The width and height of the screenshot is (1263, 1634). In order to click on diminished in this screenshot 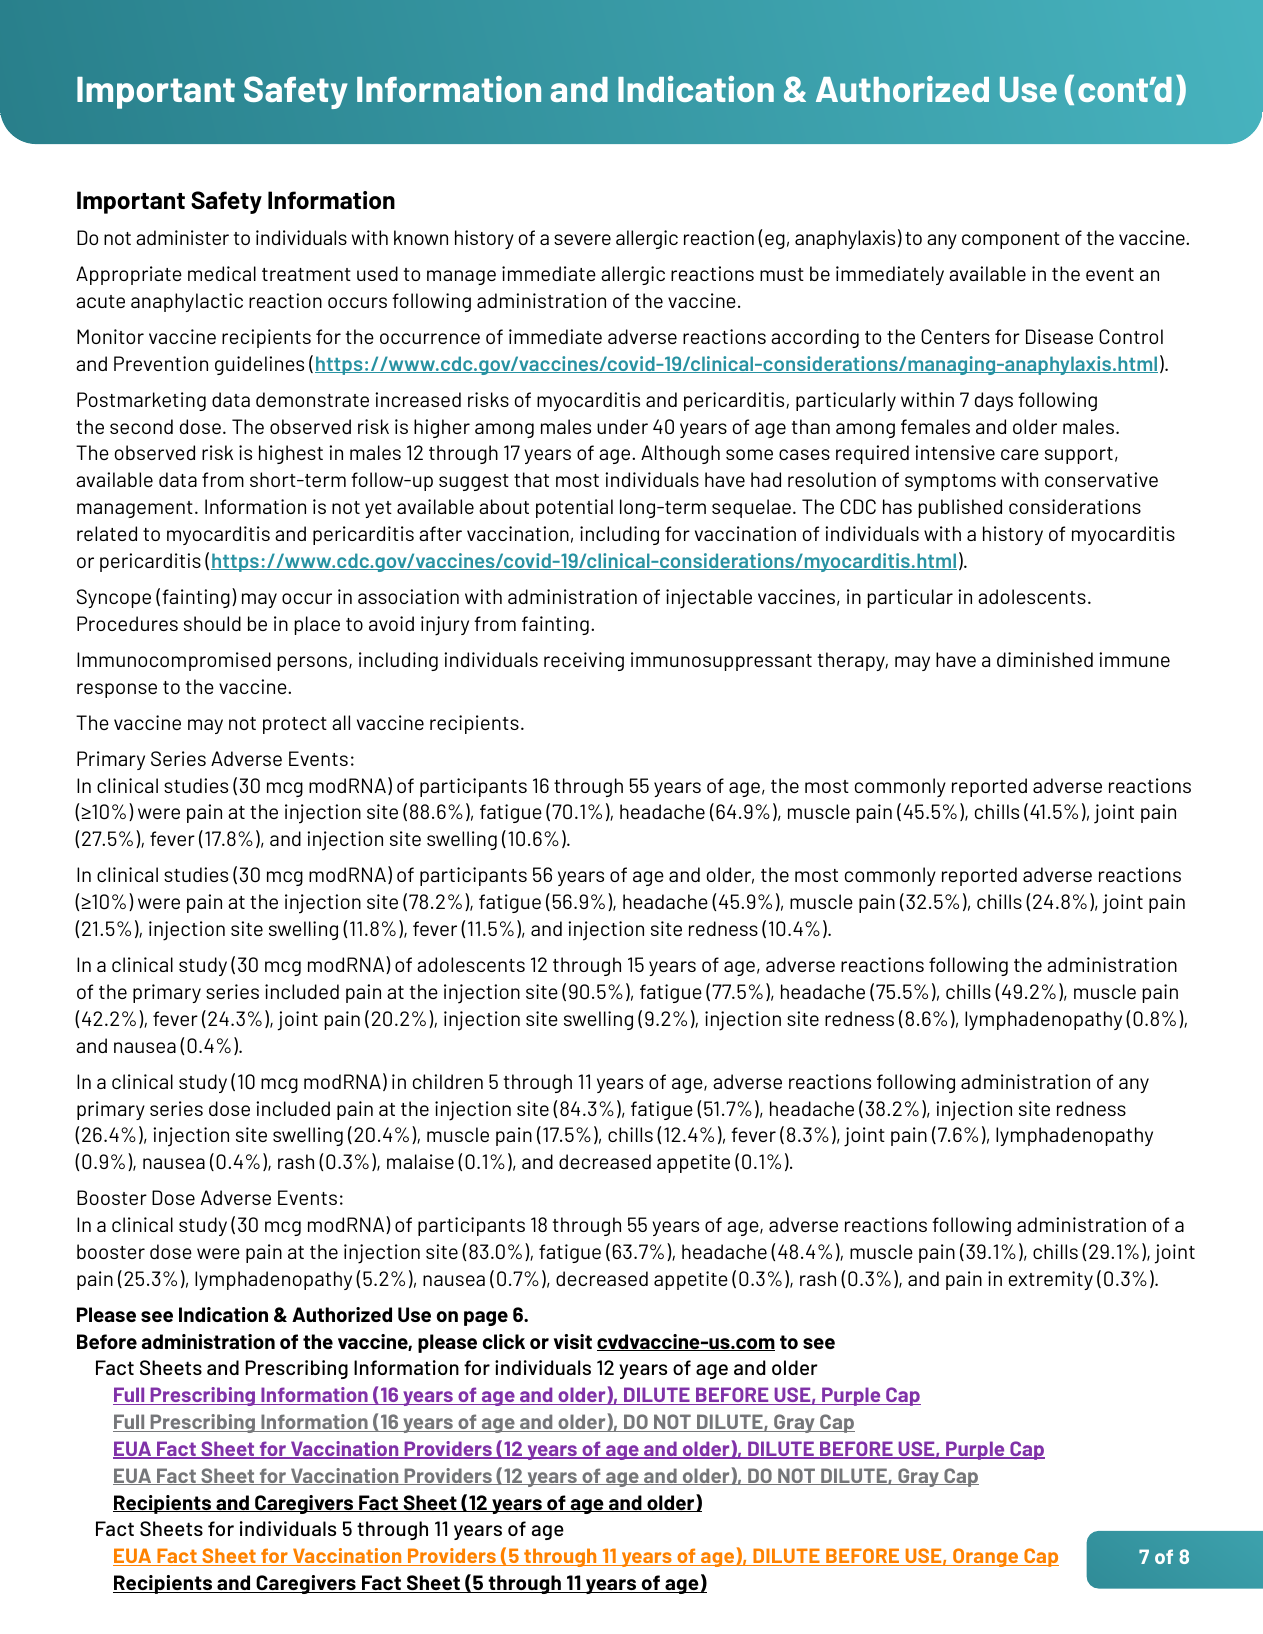, I will do `click(1045, 659)`.
